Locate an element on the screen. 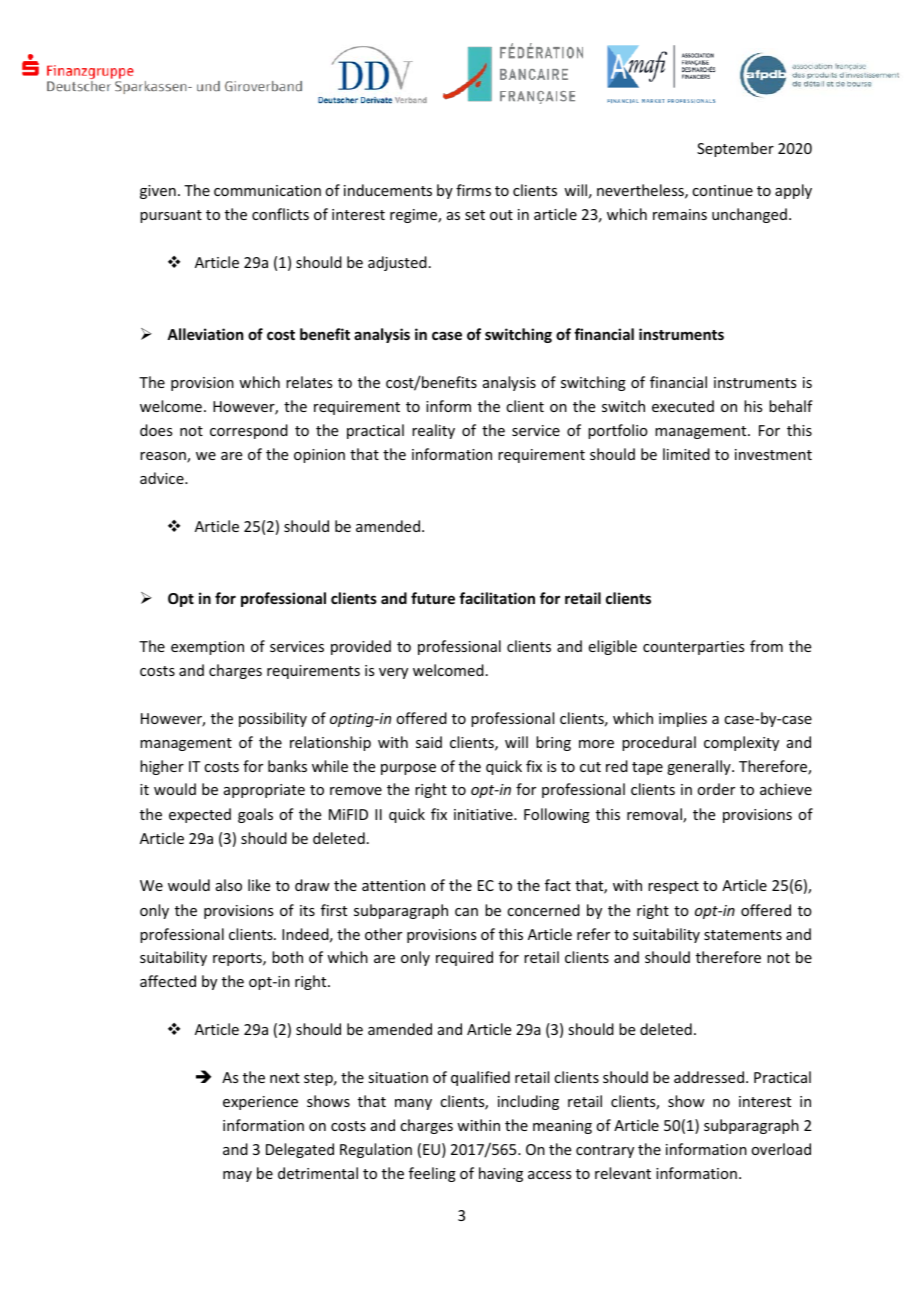 Image resolution: width=924 pixels, height=1308 pixels. continue is located at coordinates (722, 190).
